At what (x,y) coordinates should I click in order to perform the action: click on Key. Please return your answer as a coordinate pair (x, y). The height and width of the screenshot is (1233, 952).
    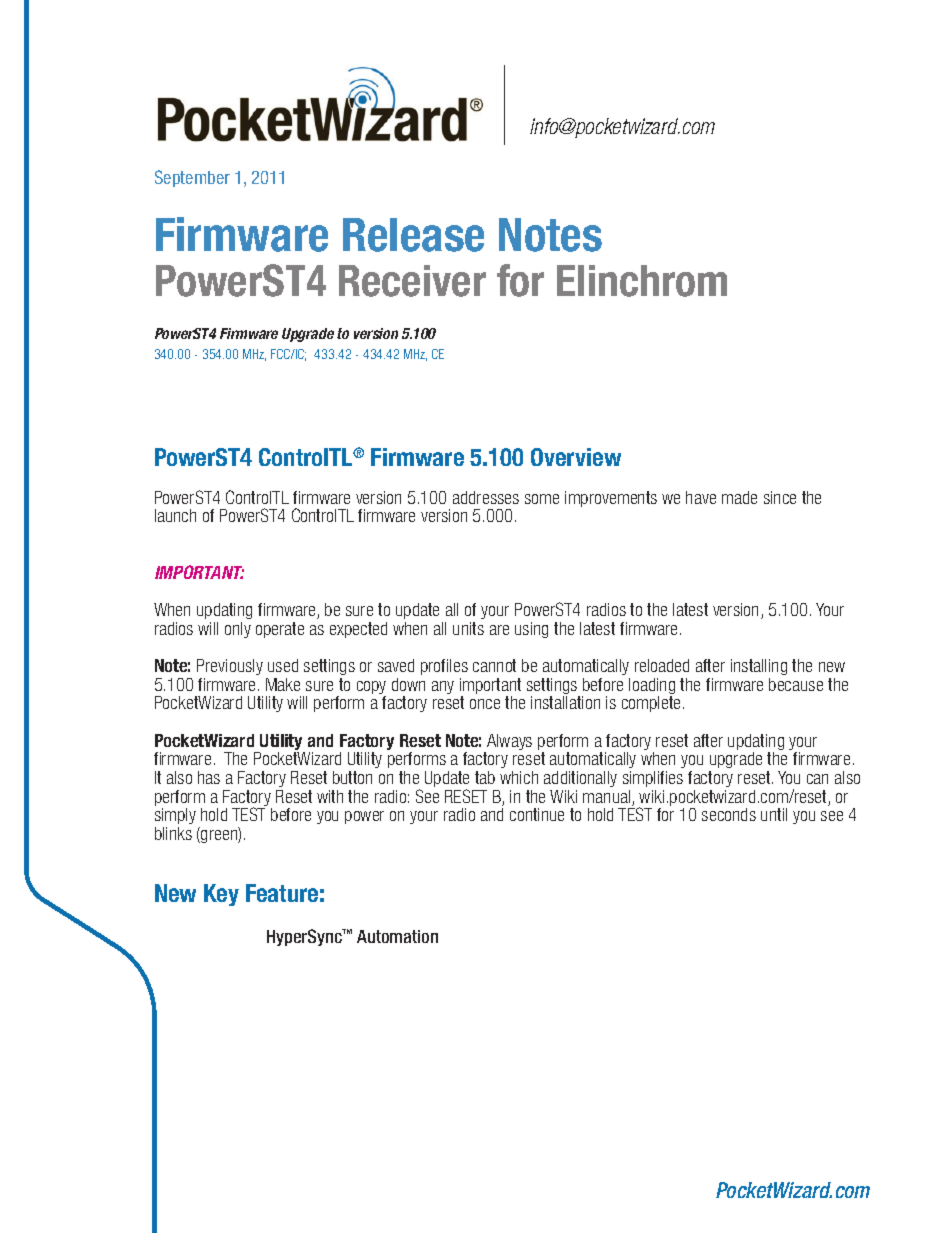
    Looking at the image, I should click on (221, 895).
